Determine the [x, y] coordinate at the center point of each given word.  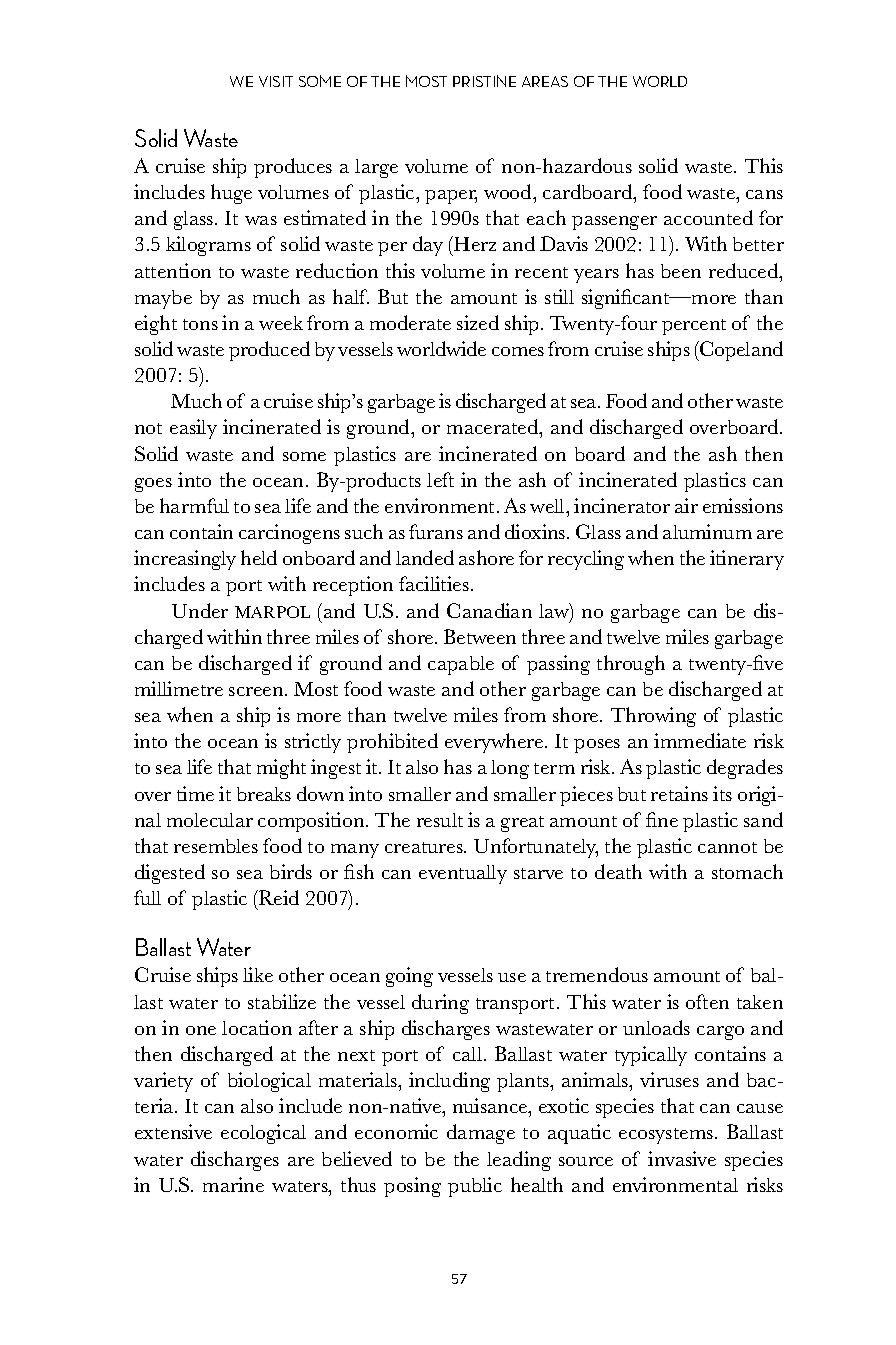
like [258, 974]
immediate [700, 740]
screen [257, 691]
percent [694, 327]
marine [233, 1184]
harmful [194, 505]
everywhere [495, 743]
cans [764, 194]
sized [478, 322]
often [707, 1001]
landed [425, 557]
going [409, 977]
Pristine [484, 81]
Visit [276, 81]
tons [200, 324]
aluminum [707, 531]
